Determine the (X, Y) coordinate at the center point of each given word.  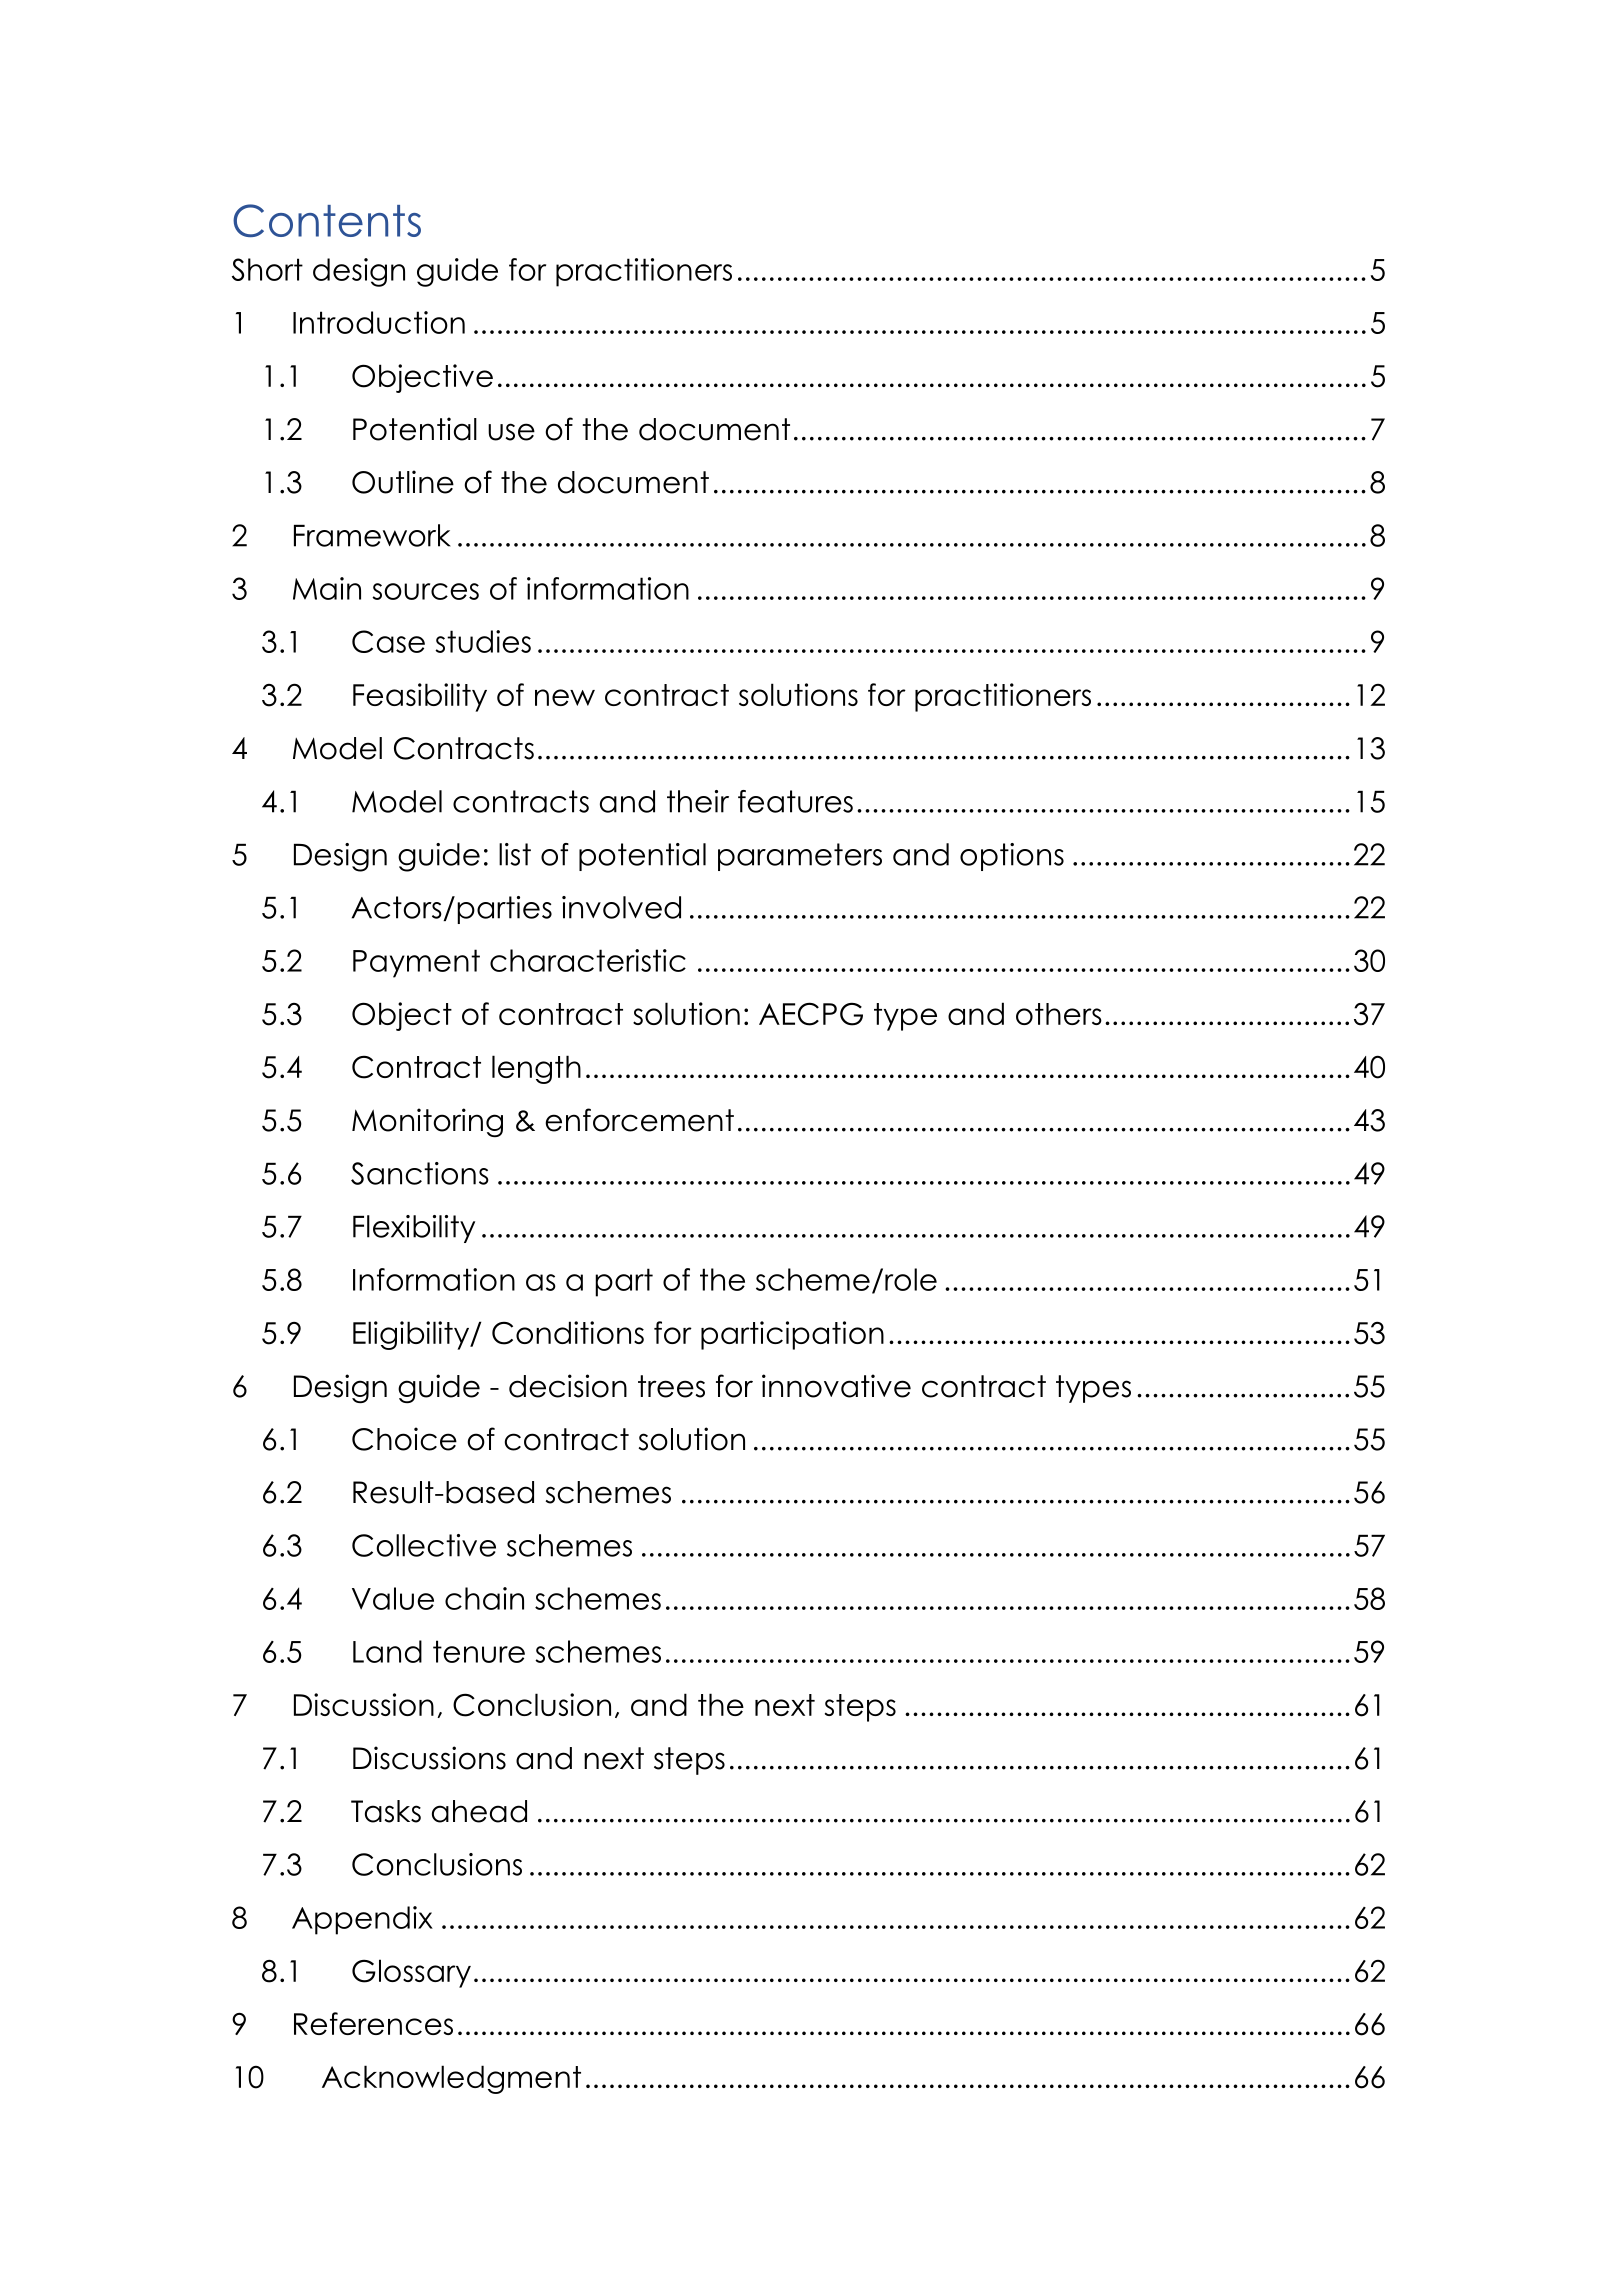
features (795, 801)
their (698, 801)
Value (393, 1598)
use (511, 432)
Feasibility (420, 697)
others (1059, 1014)
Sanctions (420, 1173)
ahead (479, 1811)
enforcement (639, 1120)
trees (671, 1386)
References (373, 2023)
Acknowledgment (451, 2079)
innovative (836, 1386)
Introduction (379, 322)
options (1012, 857)
